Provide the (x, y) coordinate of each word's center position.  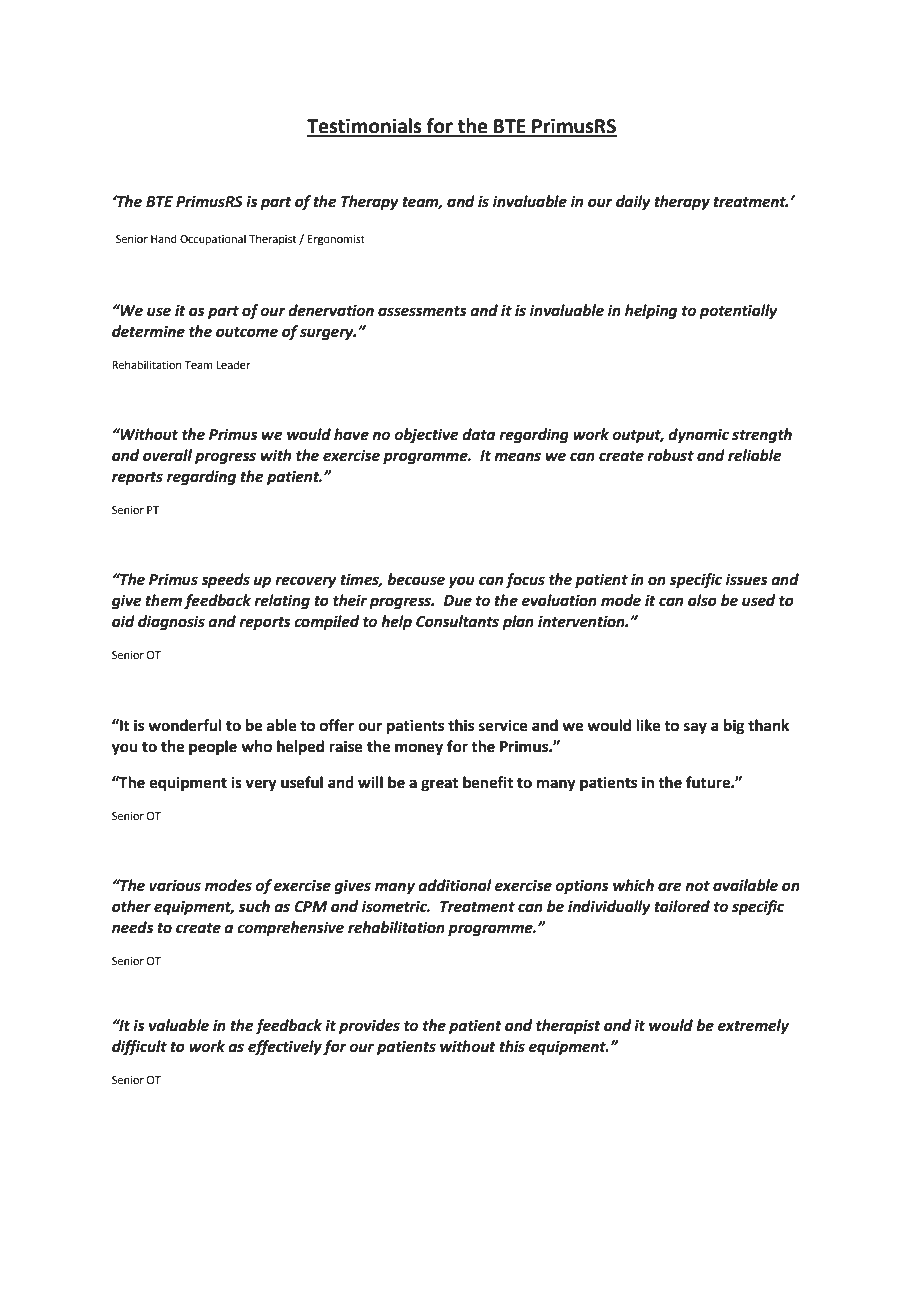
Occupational (213, 240)
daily (633, 203)
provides (369, 1027)
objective (426, 436)
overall (167, 455)
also (702, 600)
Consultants (457, 621)
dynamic (698, 436)
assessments (422, 311)
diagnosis (171, 623)
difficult (139, 1048)
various (175, 885)
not (697, 886)
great (439, 785)
